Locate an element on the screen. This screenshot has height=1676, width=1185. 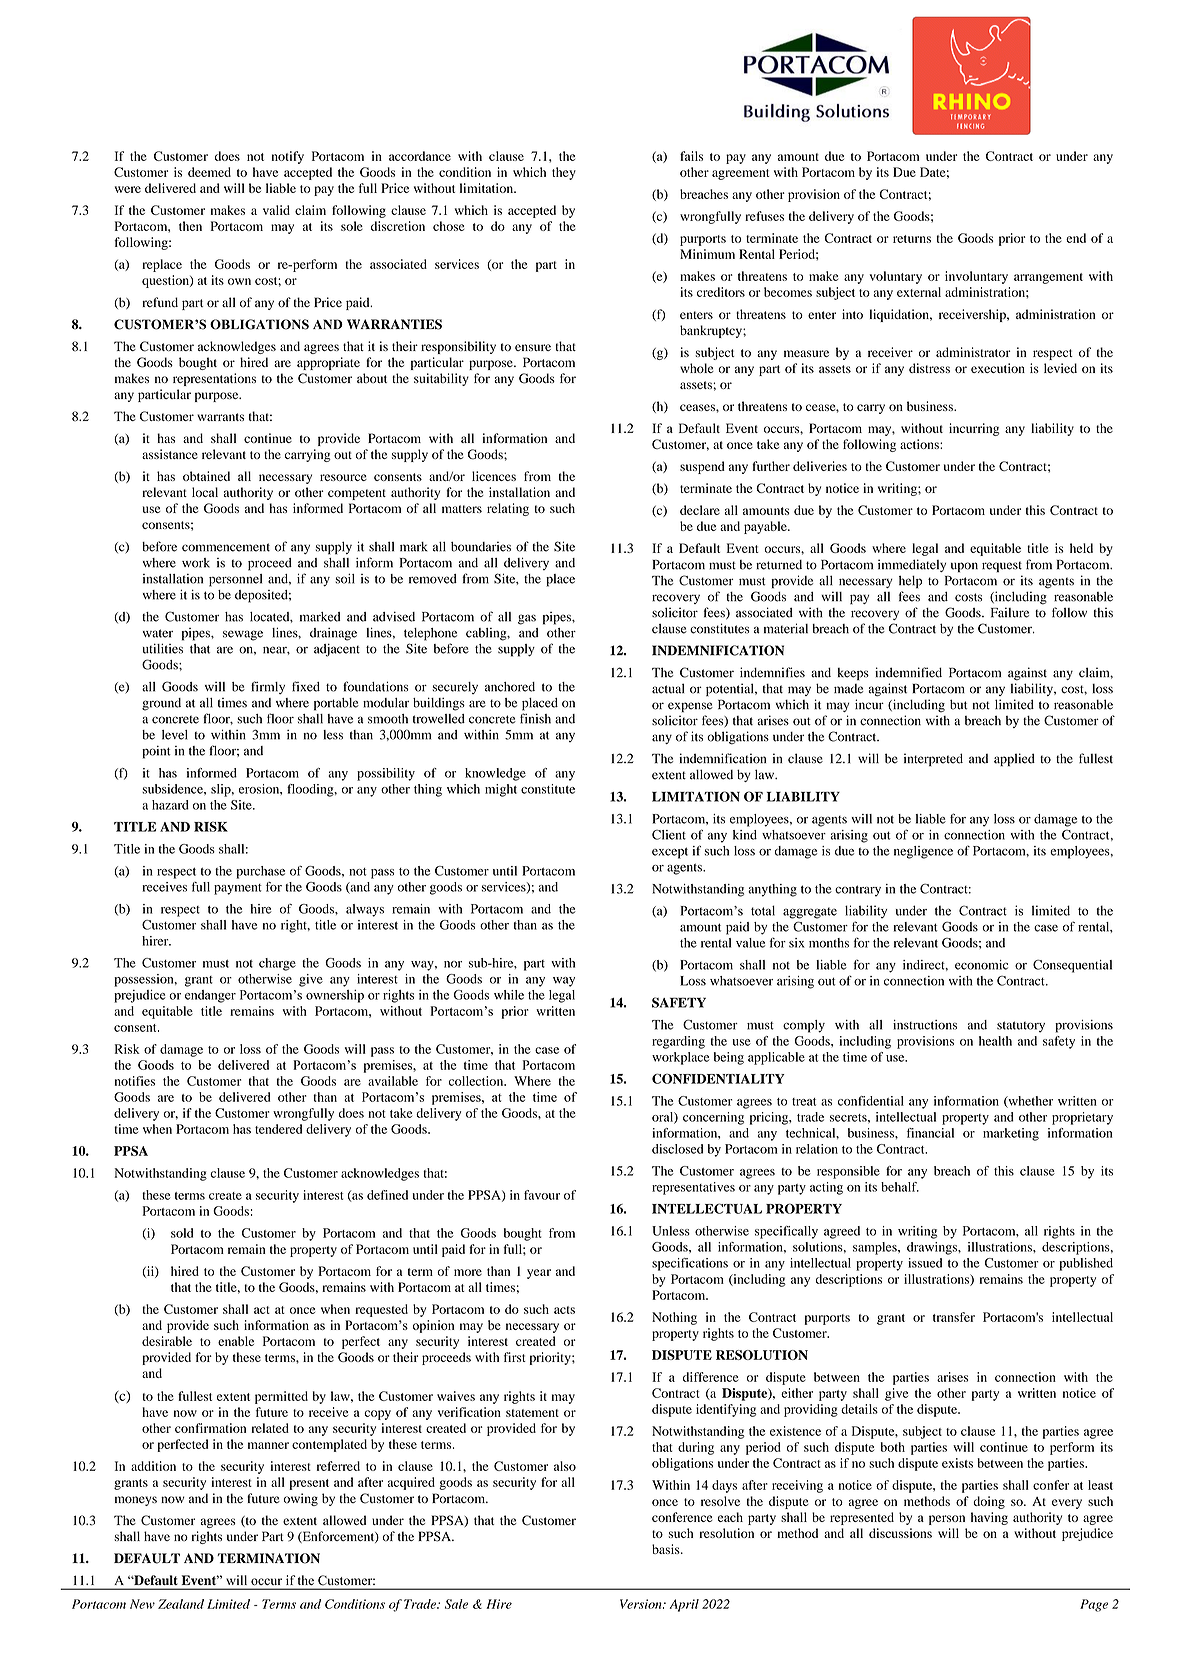
sewage is located at coordinates (243, 635).
